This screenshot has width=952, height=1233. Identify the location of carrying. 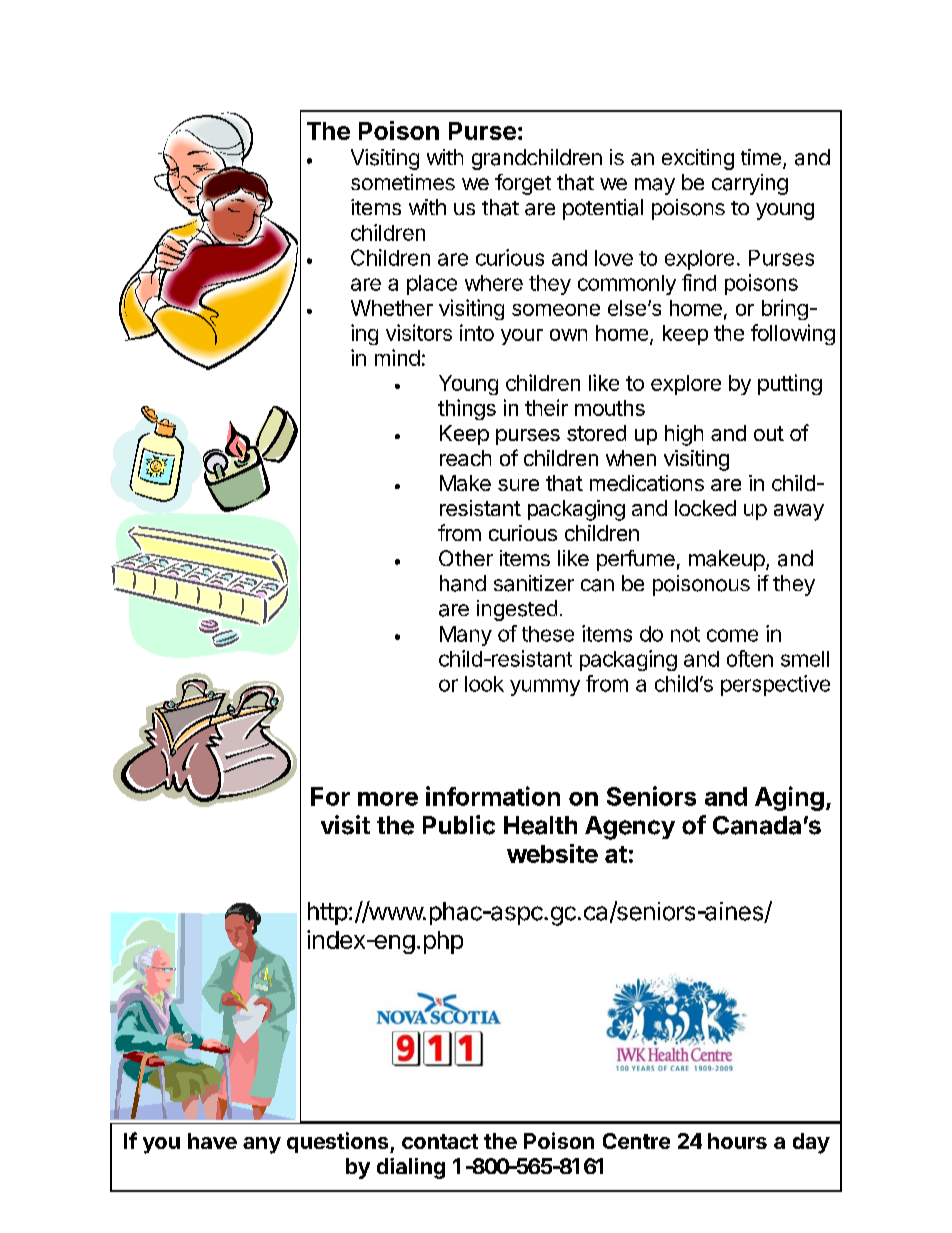
(750, 184).
